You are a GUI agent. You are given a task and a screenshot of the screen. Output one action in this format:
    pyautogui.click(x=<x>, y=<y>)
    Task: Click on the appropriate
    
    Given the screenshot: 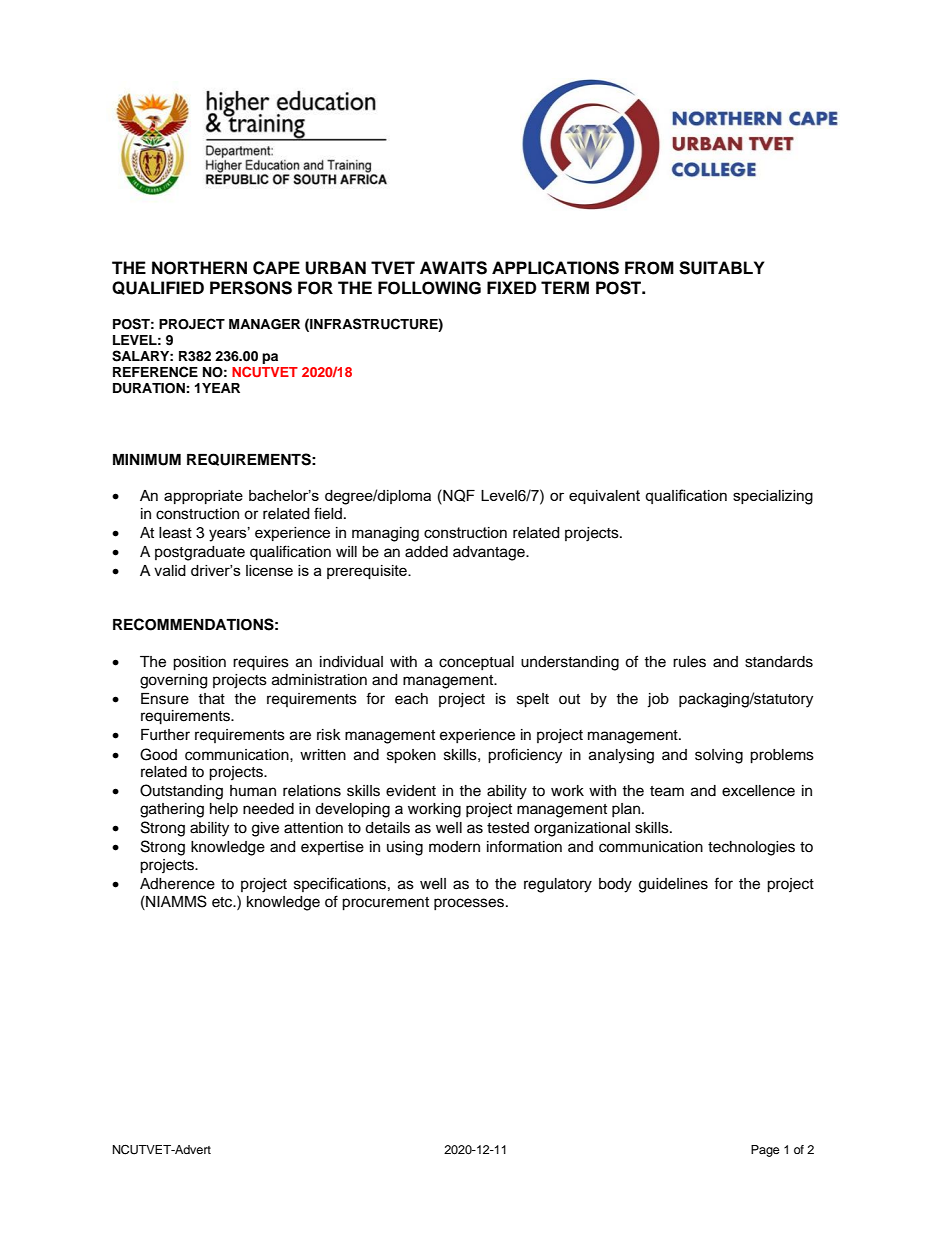 What is the action you would take?
    pyautogui.click(x=203, y=497)
